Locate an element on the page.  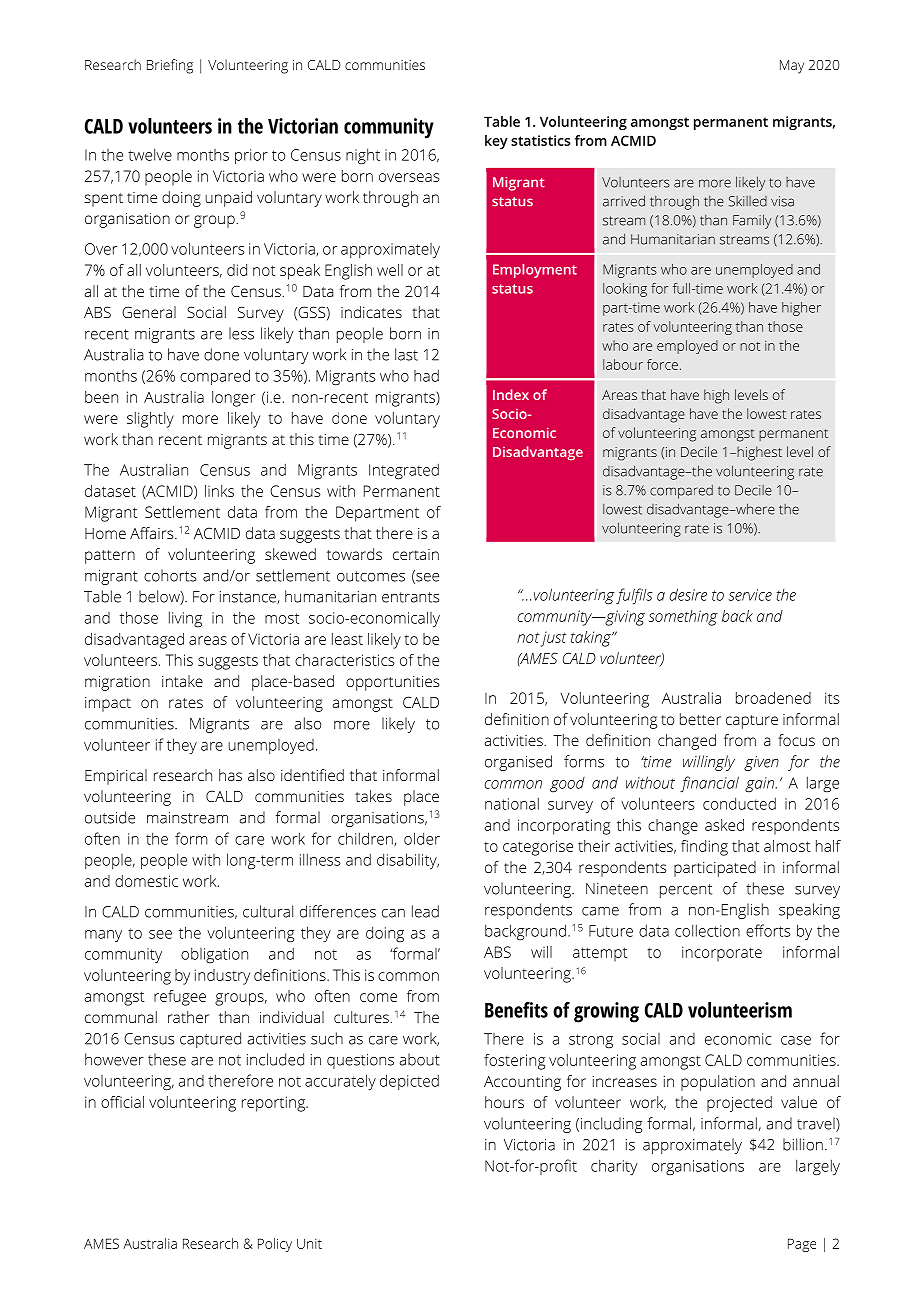
Page is located at coordinates (802, 1245).
